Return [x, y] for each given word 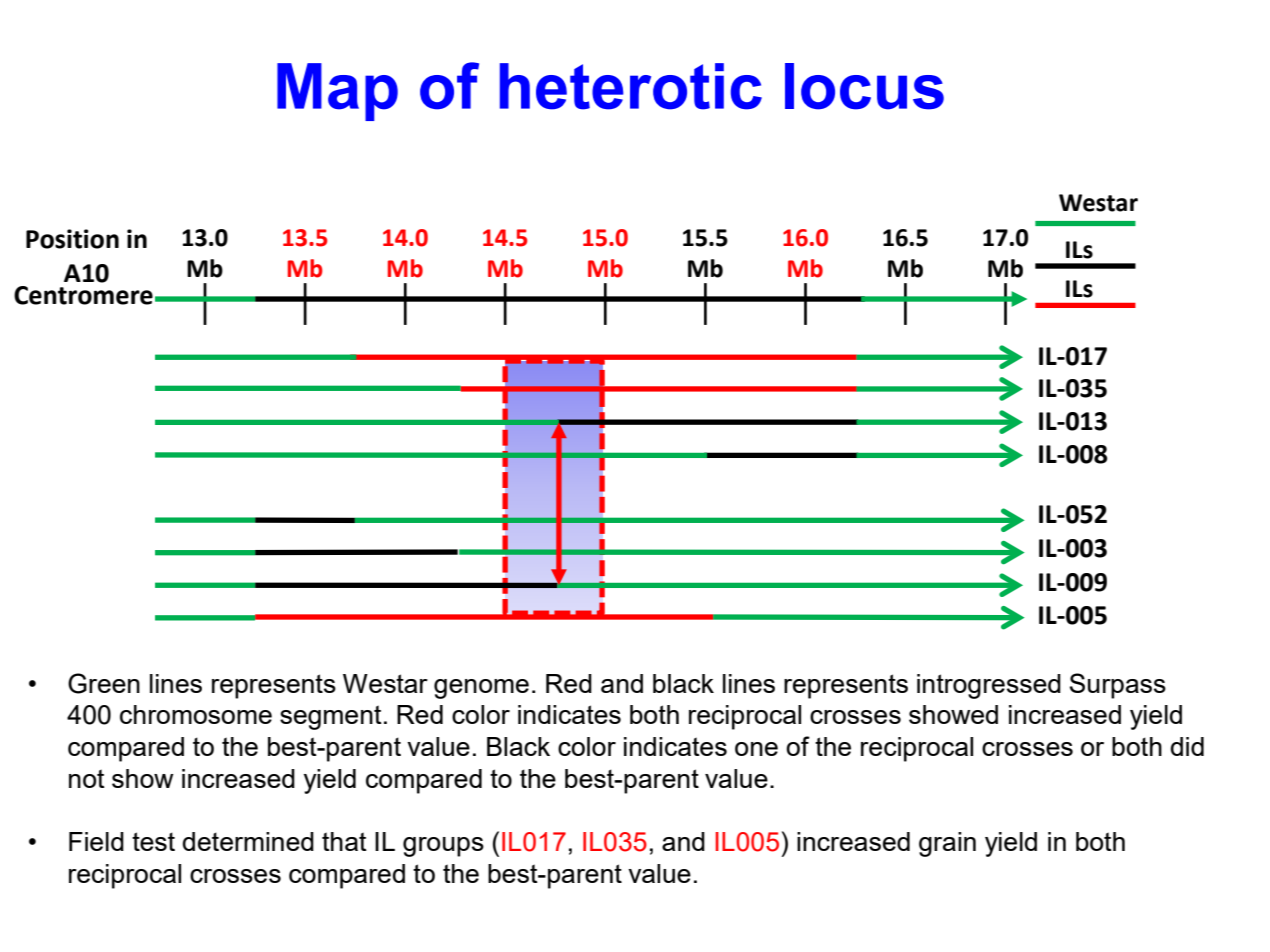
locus [864, 86]
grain [947, 844]
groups [443, 847]
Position [72, 239]
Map [337, 92]
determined [248, 841]
